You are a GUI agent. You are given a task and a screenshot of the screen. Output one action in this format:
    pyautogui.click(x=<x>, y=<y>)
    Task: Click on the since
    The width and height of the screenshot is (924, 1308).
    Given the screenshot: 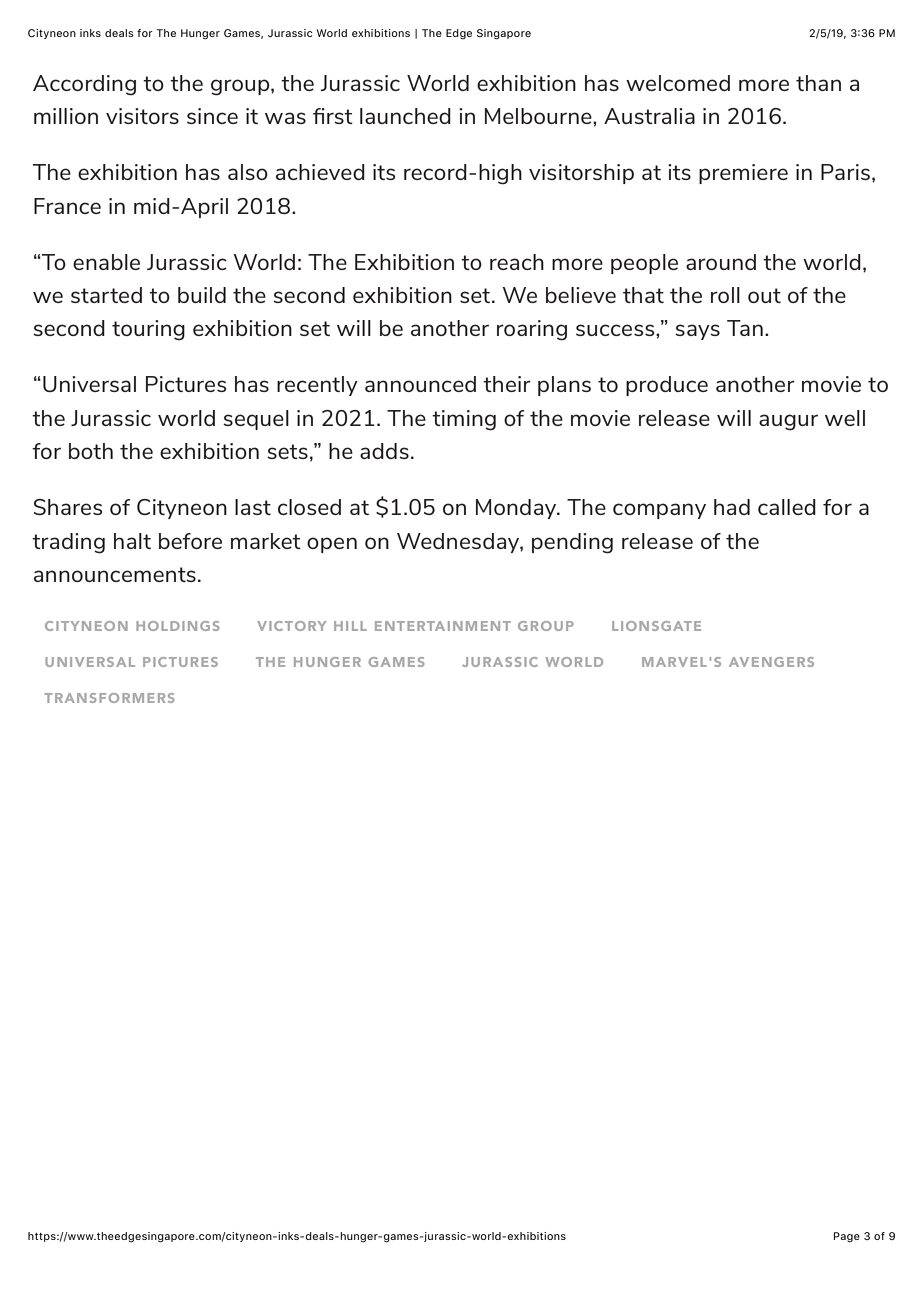 What is the action you would take?
    pyautogui.click(x=212, y=116)
